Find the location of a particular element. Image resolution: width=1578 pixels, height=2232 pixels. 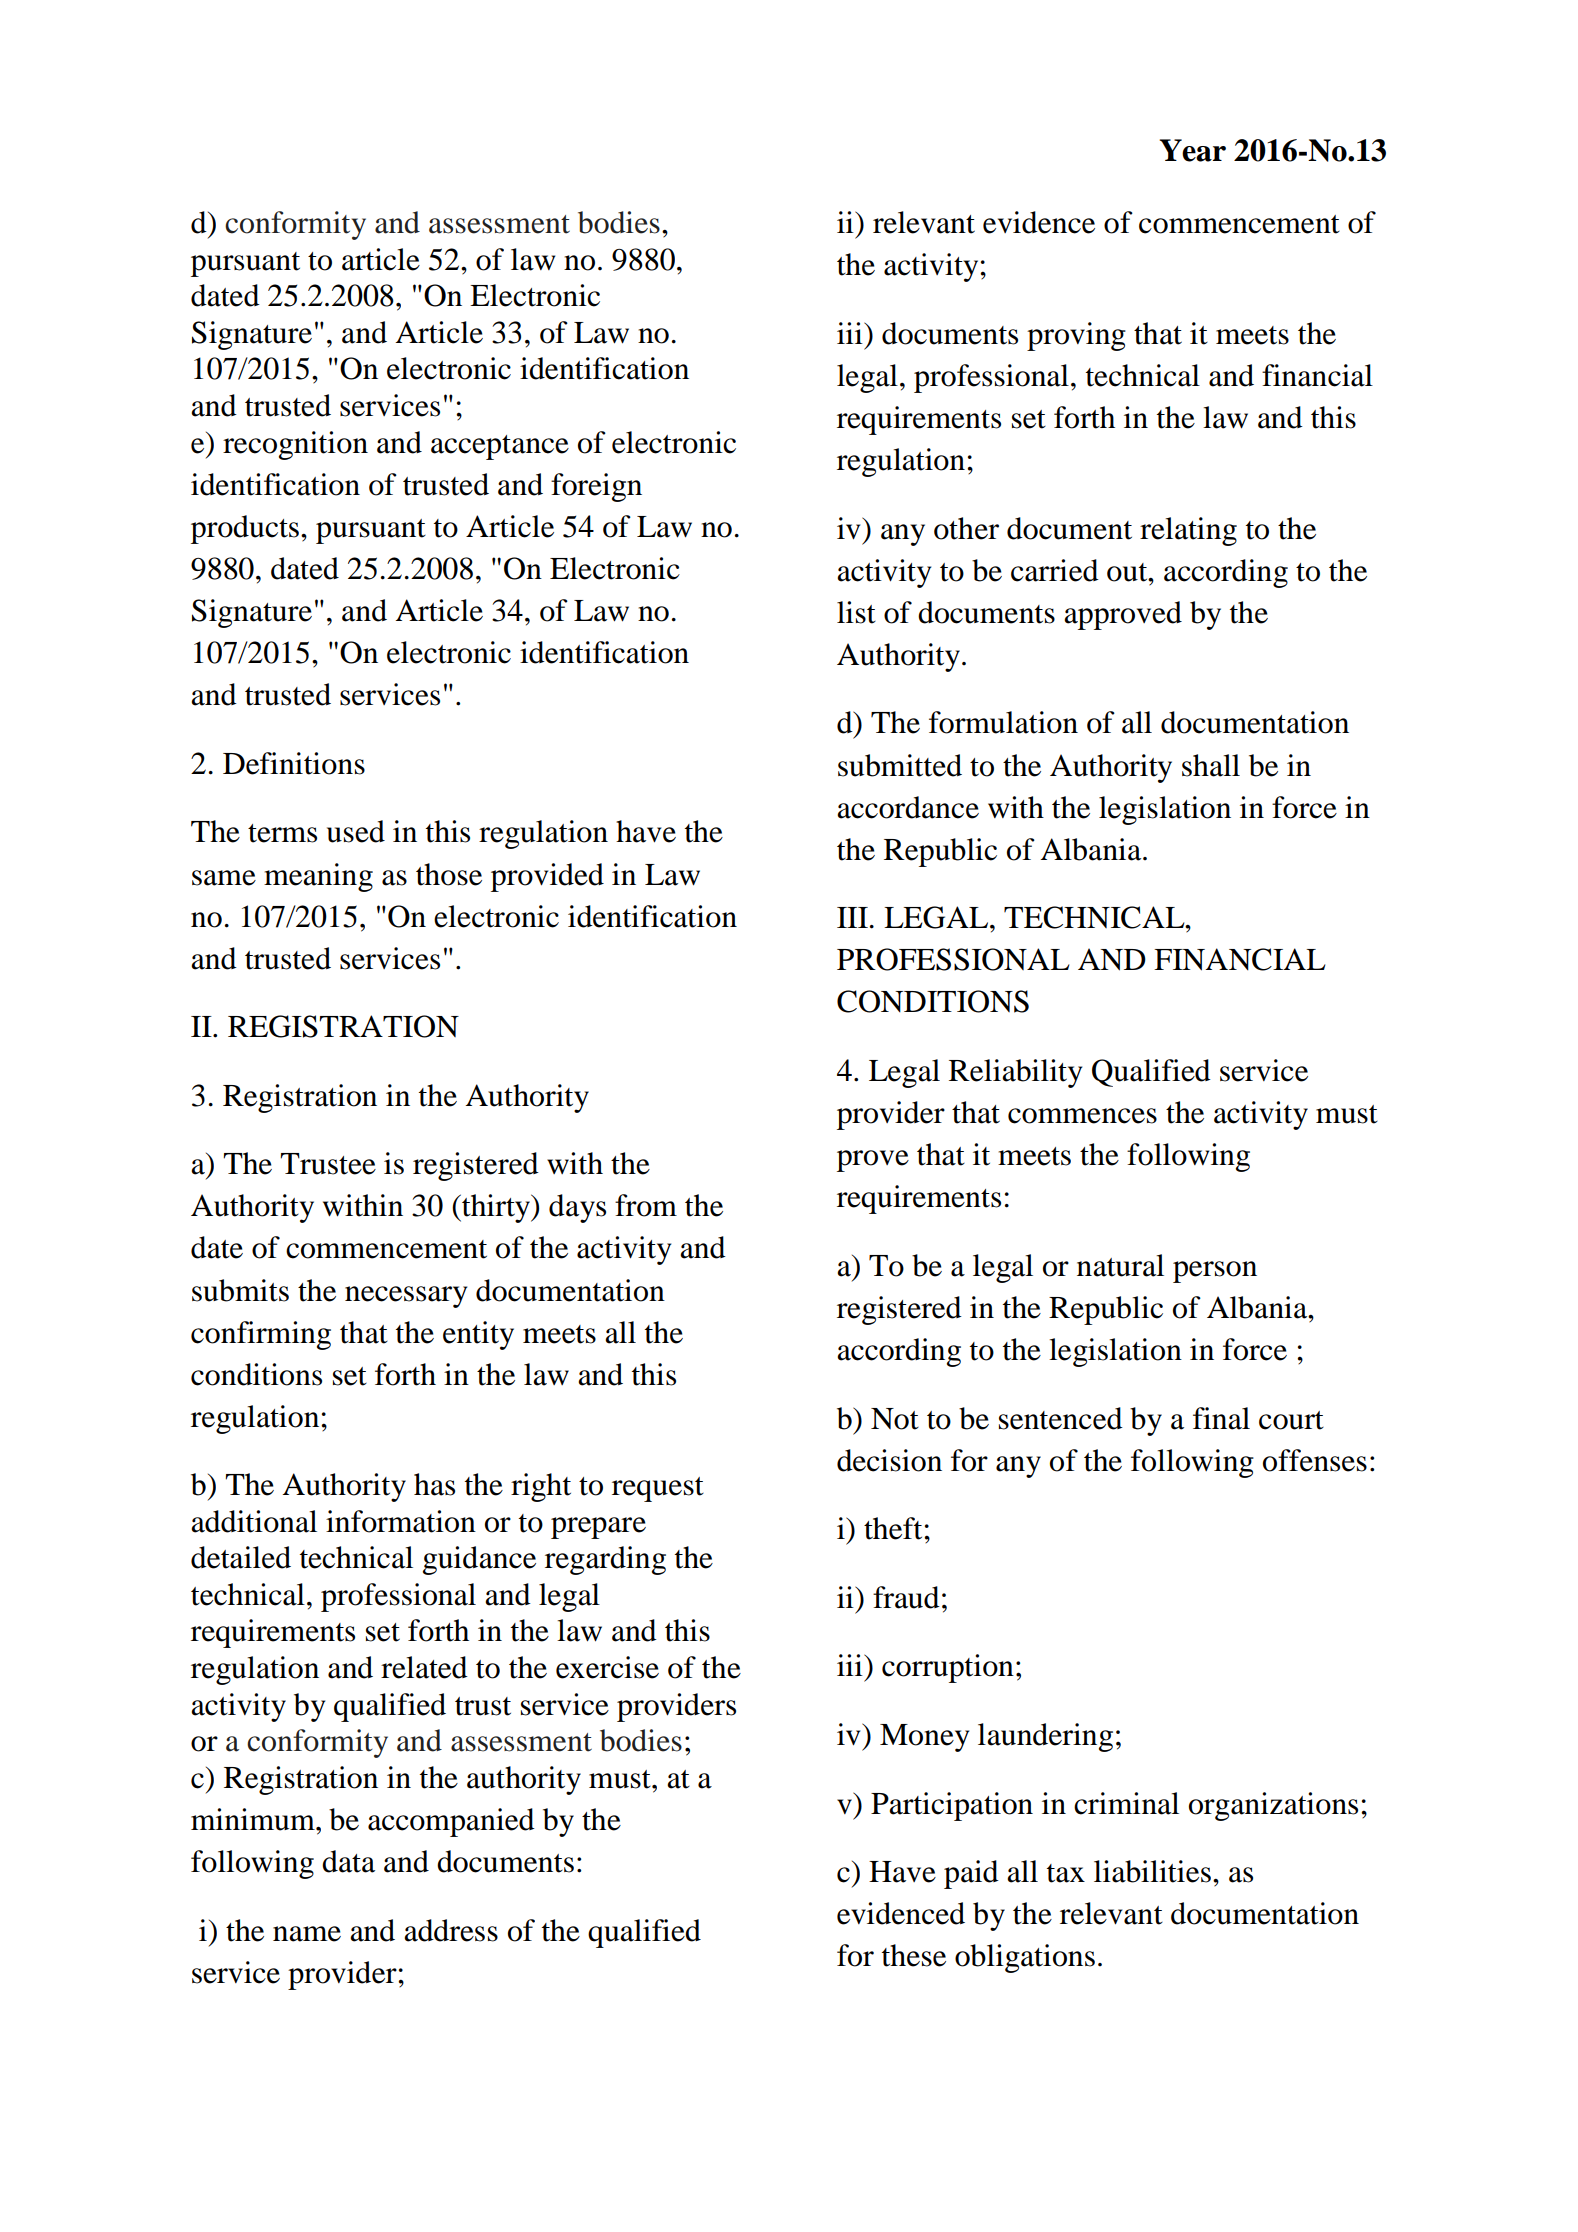

products is located at coordinates (245, 529).
